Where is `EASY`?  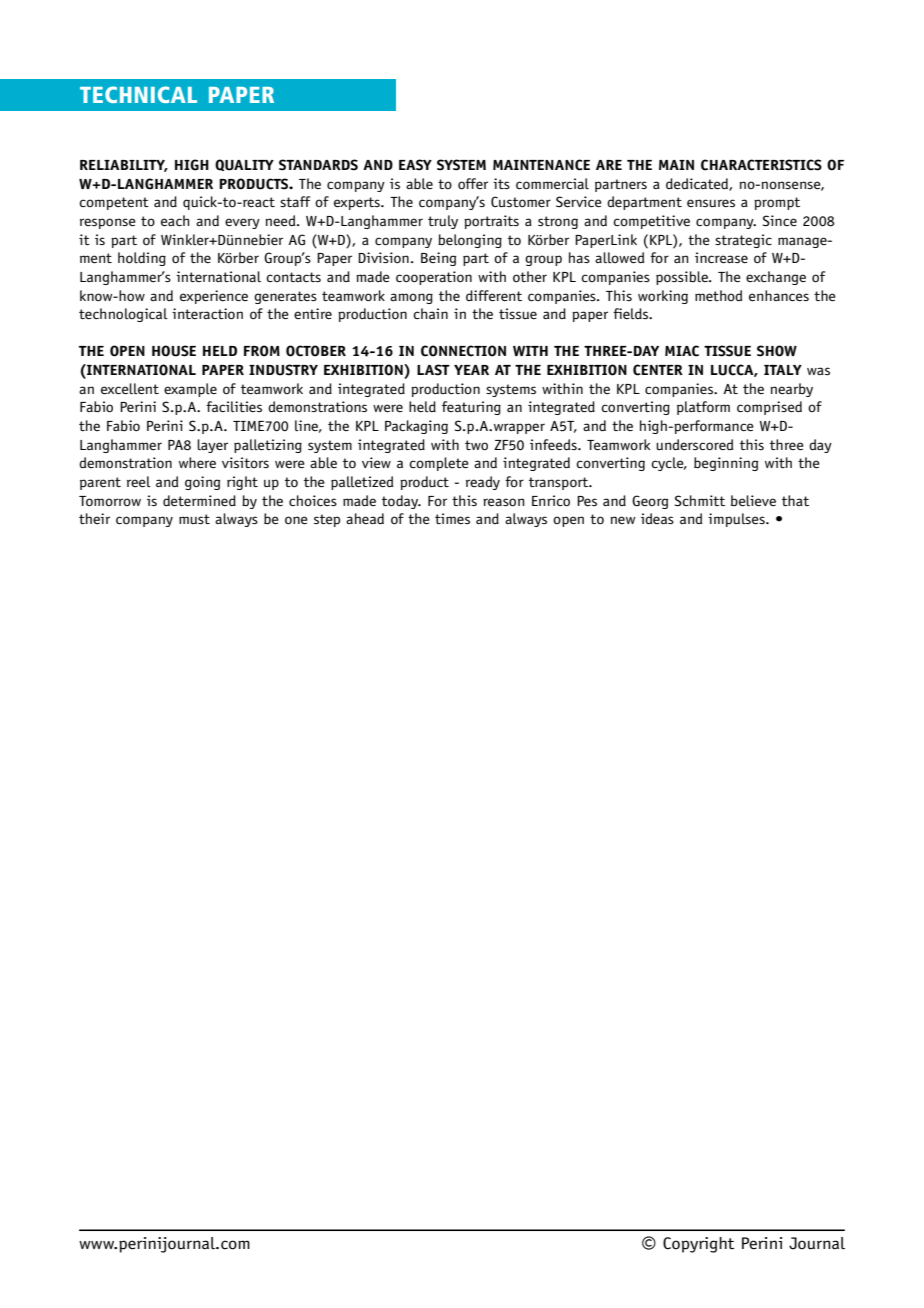
EASY is located at coordinates (415, 165).
